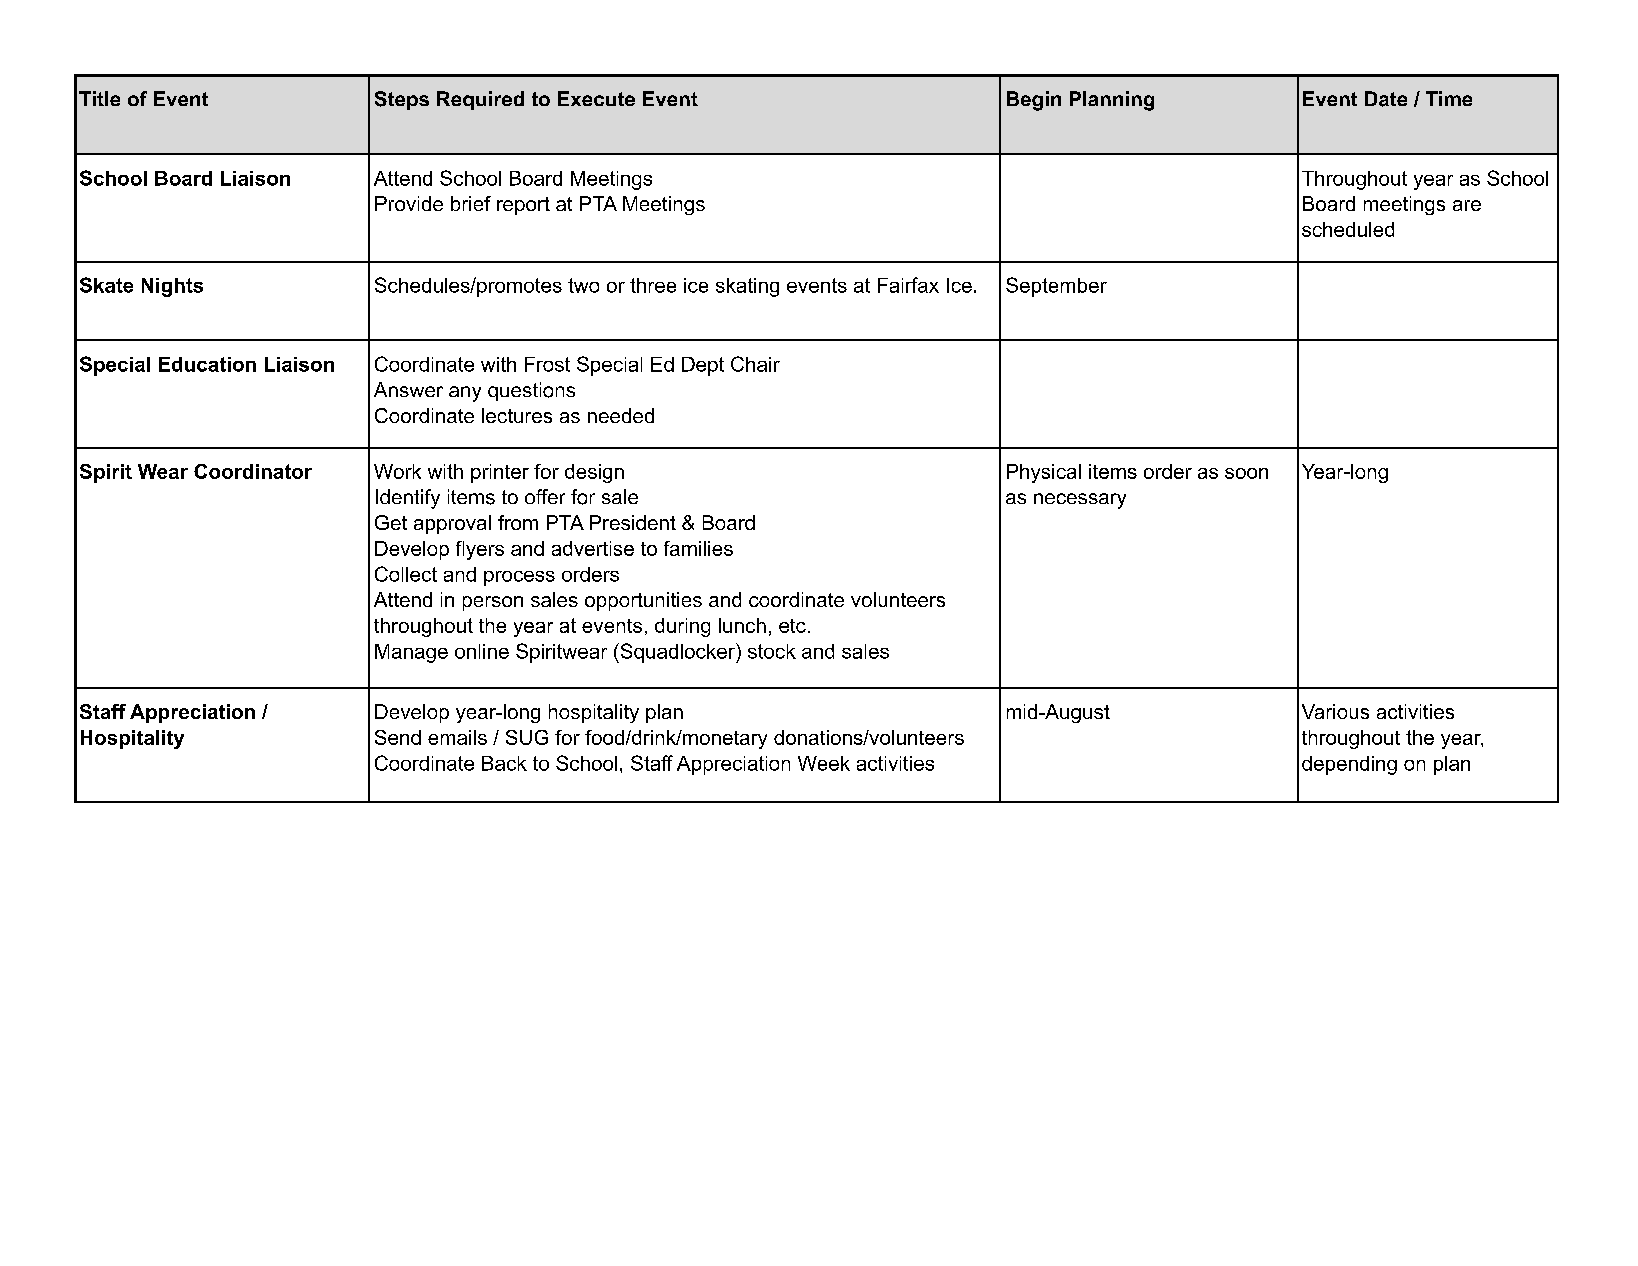 This page has width=1638, height=1266. Describe the element at coordinates (596, 98) in the page. I see `Execute` at that location.
